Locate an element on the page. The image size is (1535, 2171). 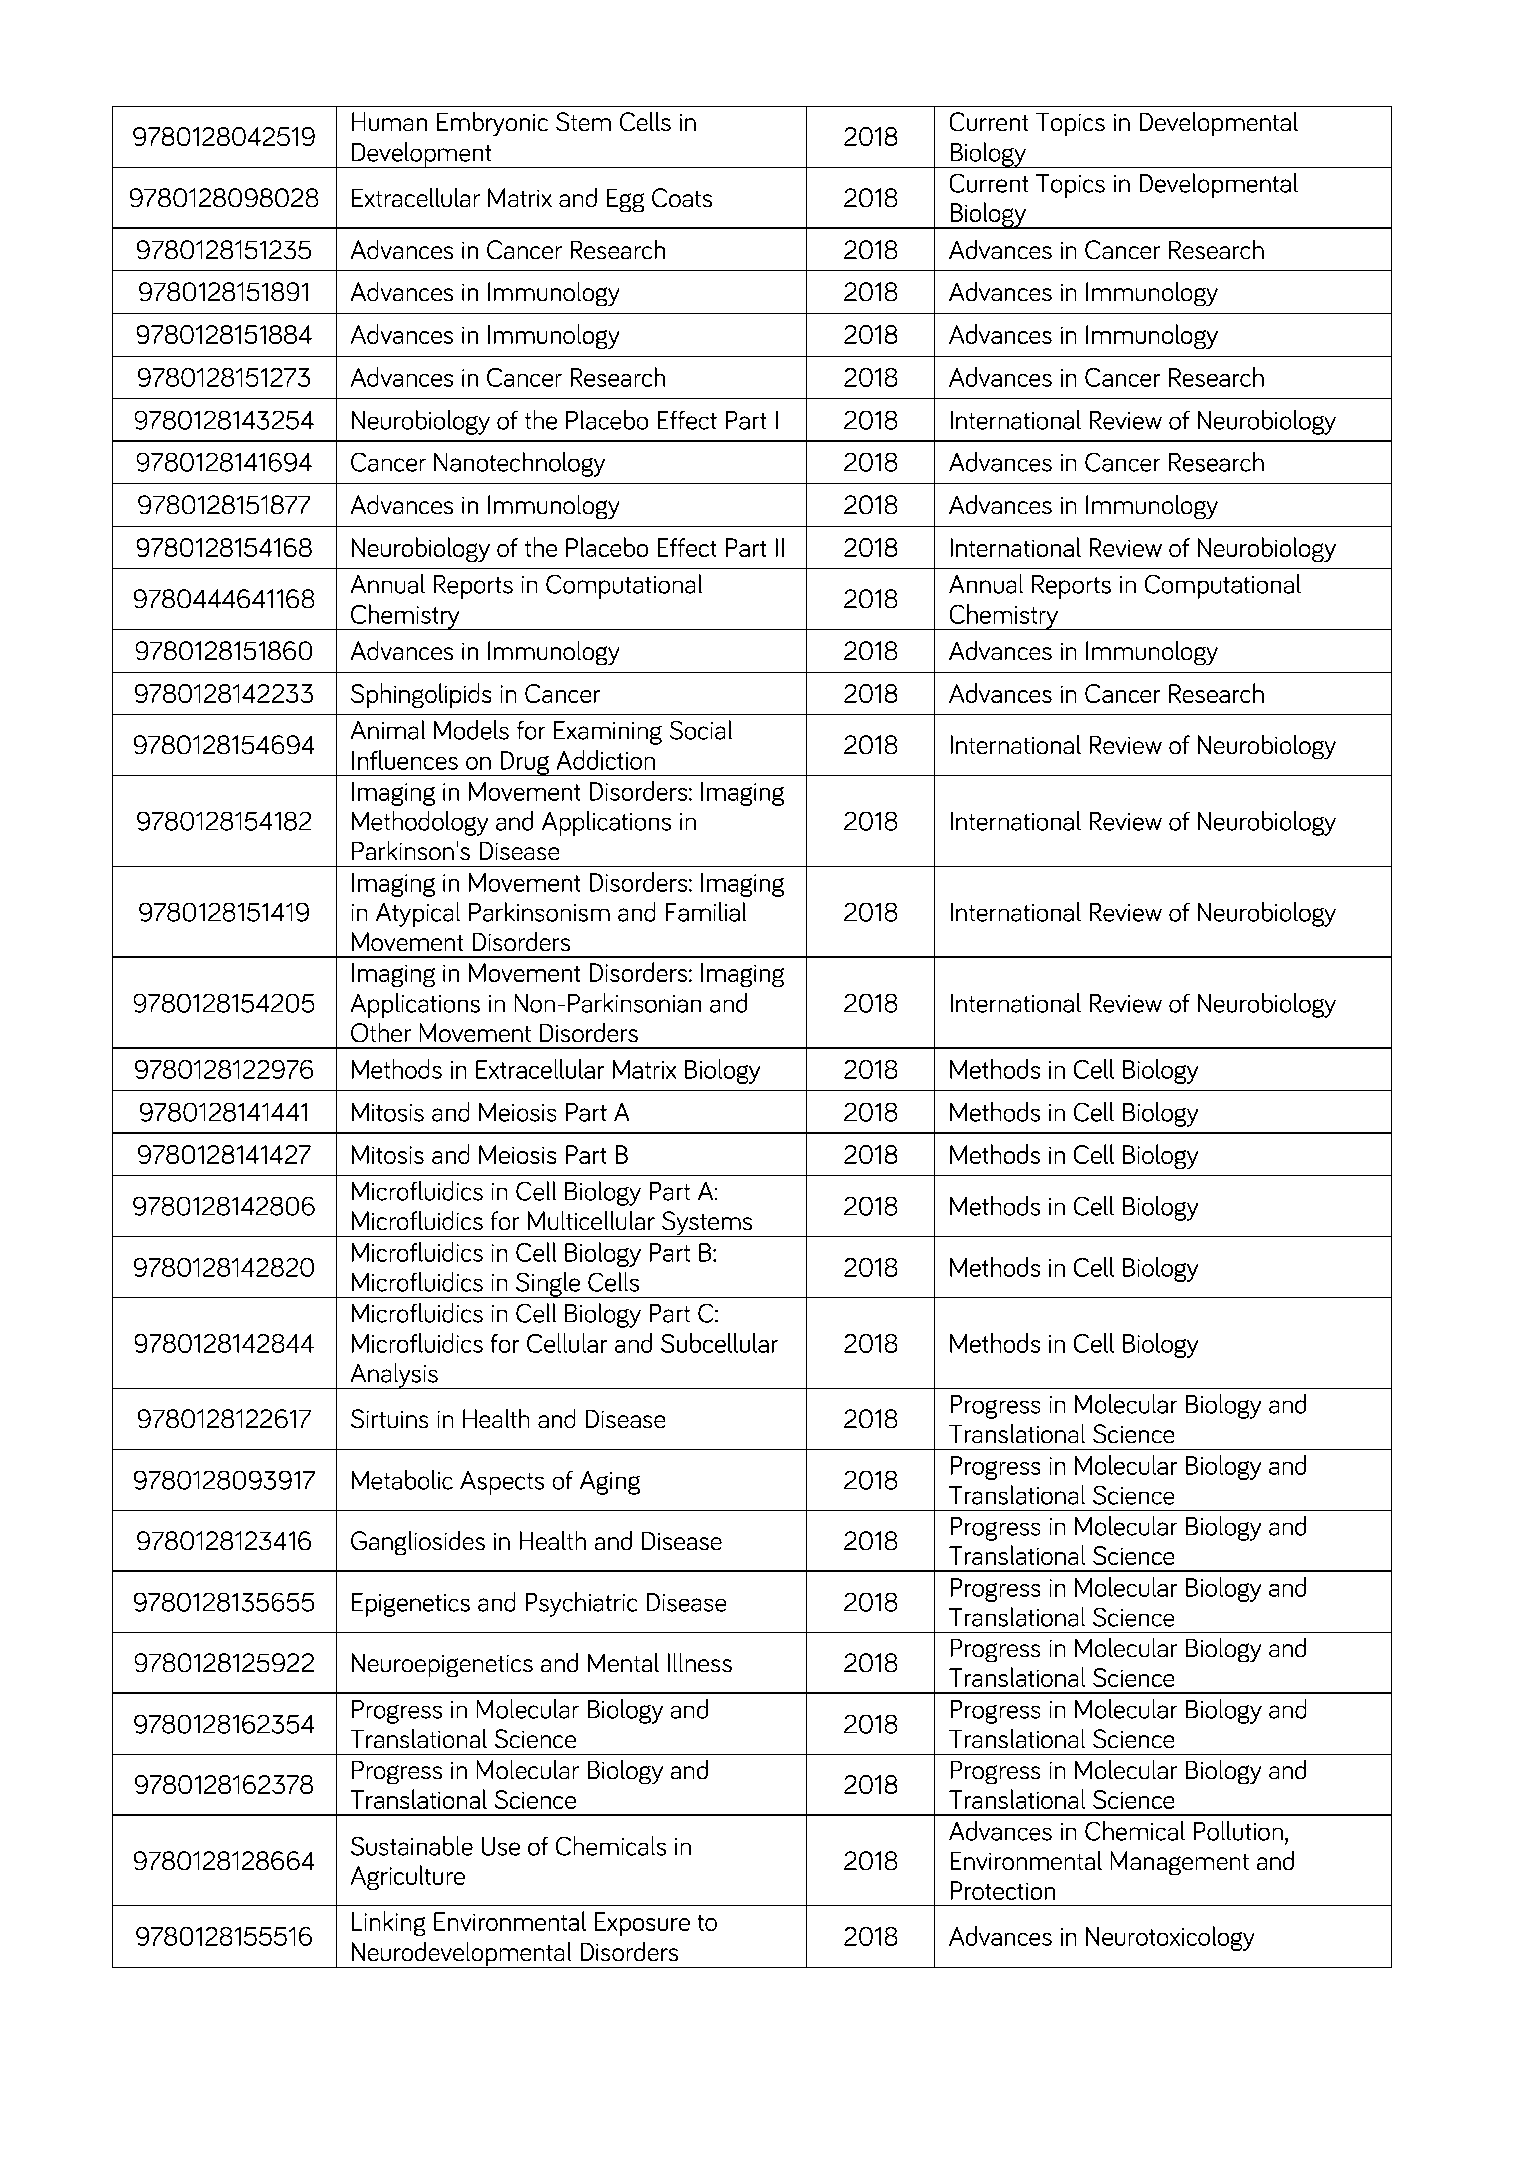
Use is located at coordinates (501, 1846).
